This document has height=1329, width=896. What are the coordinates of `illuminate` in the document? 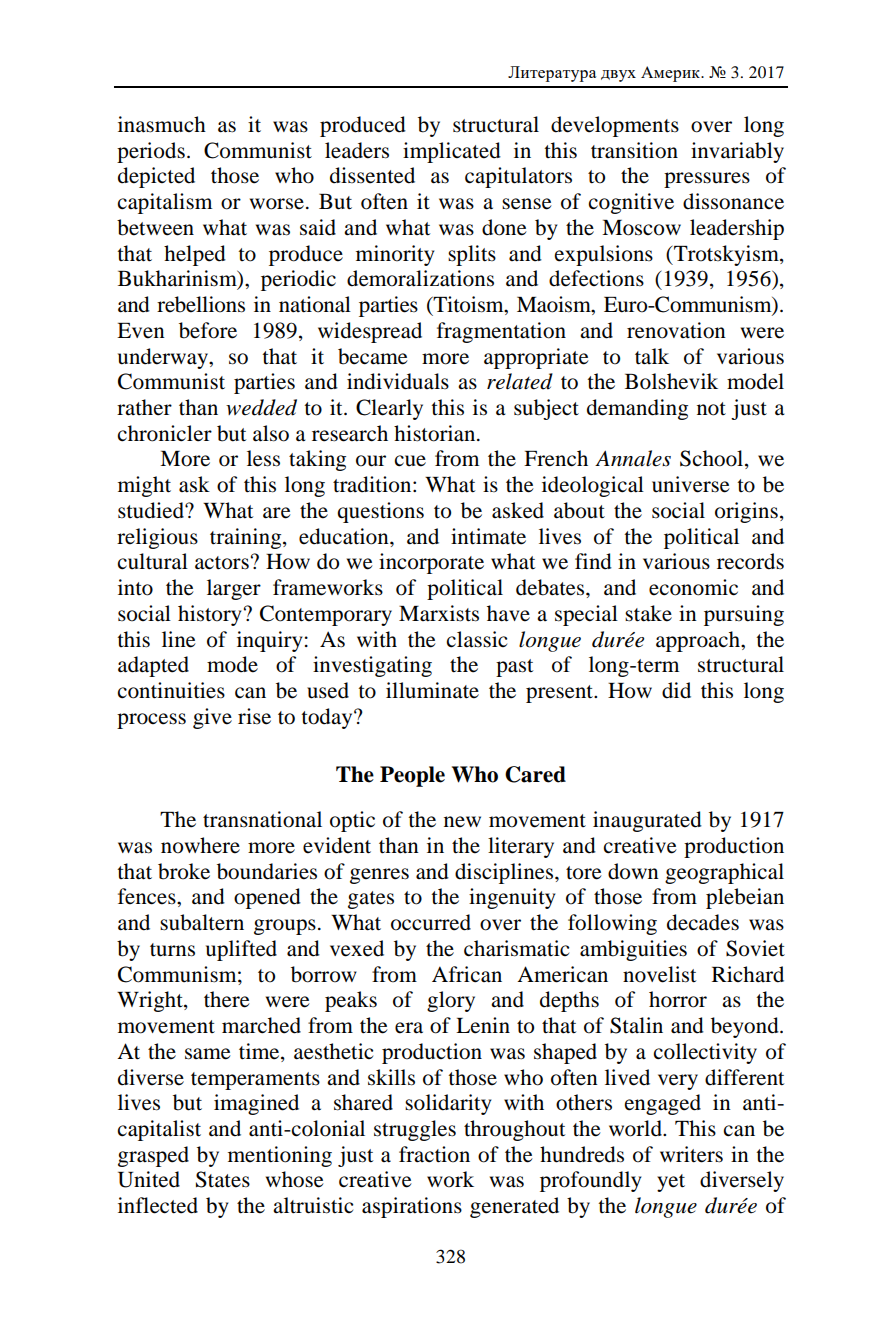 It's located at (432, 690).
